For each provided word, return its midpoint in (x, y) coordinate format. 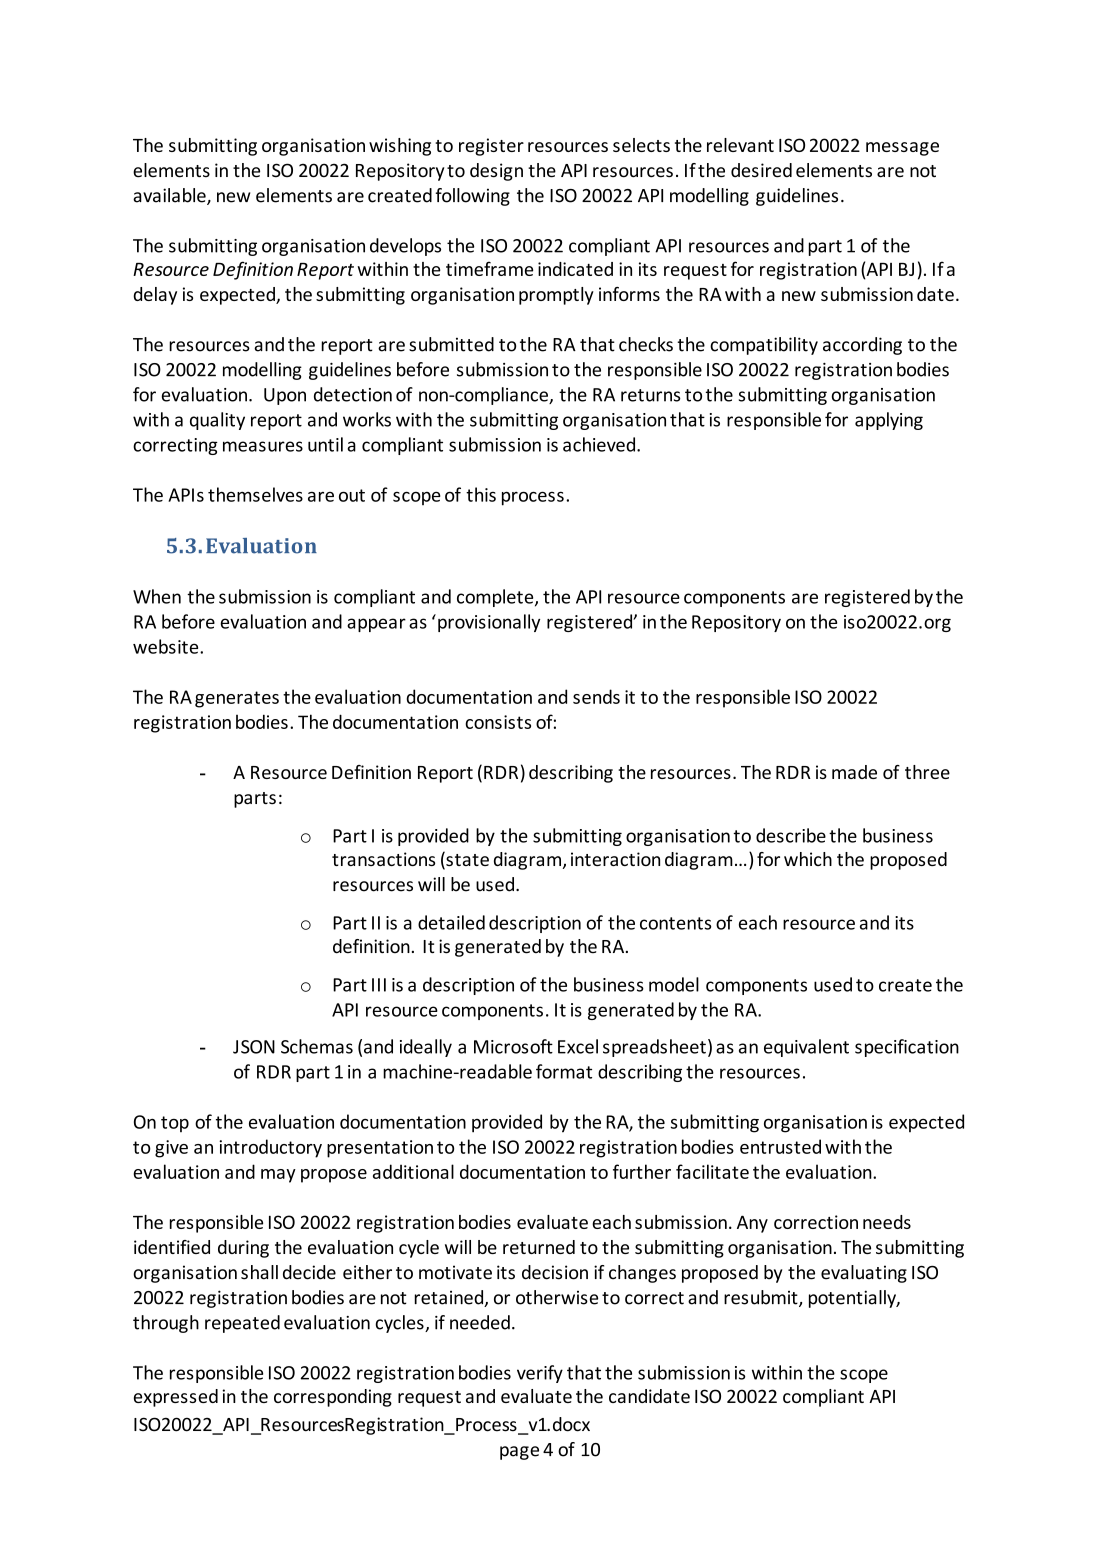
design (496, 172)
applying (889, 421)
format (564, 1071)
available (170, 196)
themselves (255, 494)
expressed (176, 1398)
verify (540, 1374)
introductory (270, 1148)
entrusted (780, 1146)
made (854, 772)
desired (761, 170)
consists (498, 722)
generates (237, 699)
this (481, 494)
